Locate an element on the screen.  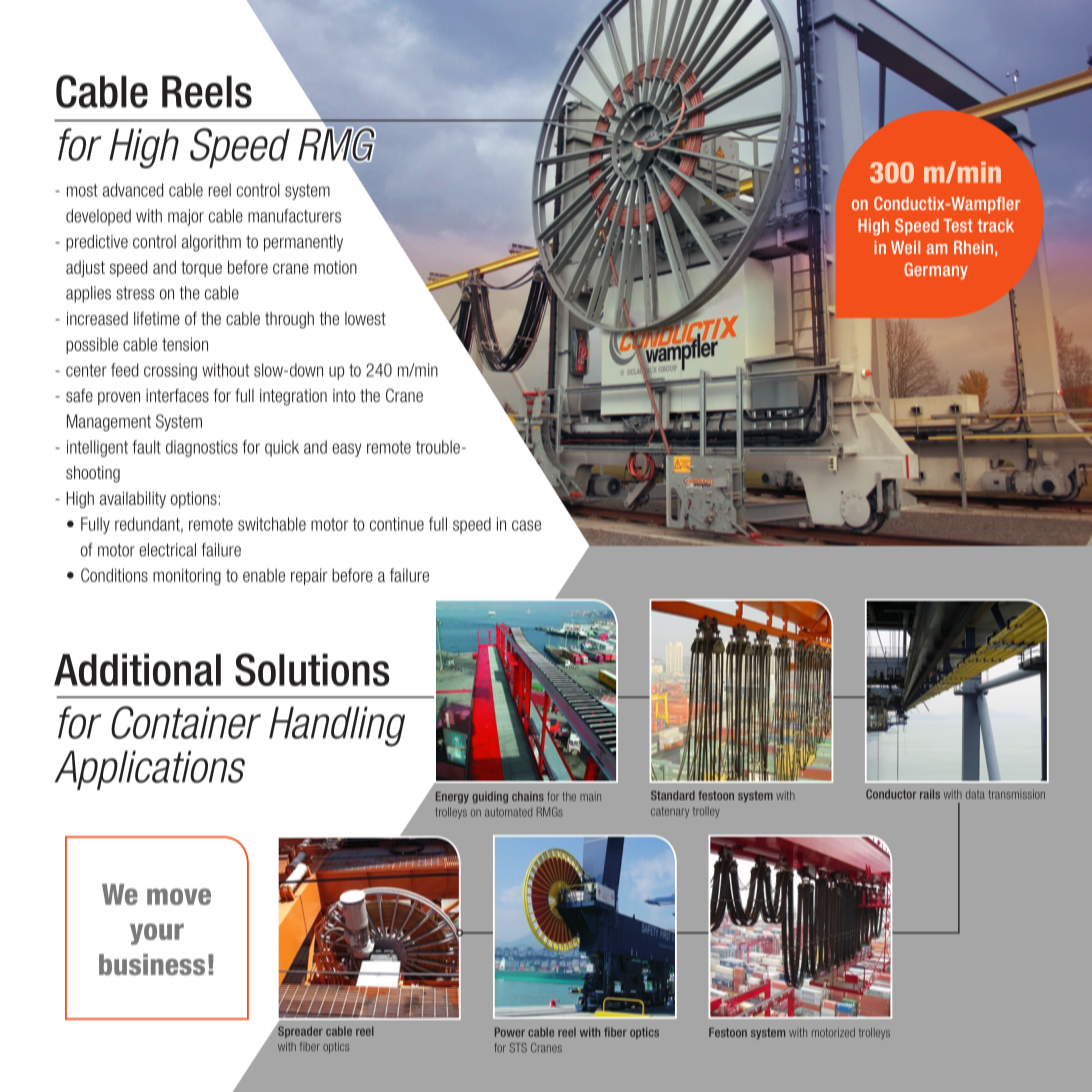
Conductor is located at coordinates (891, 794).
